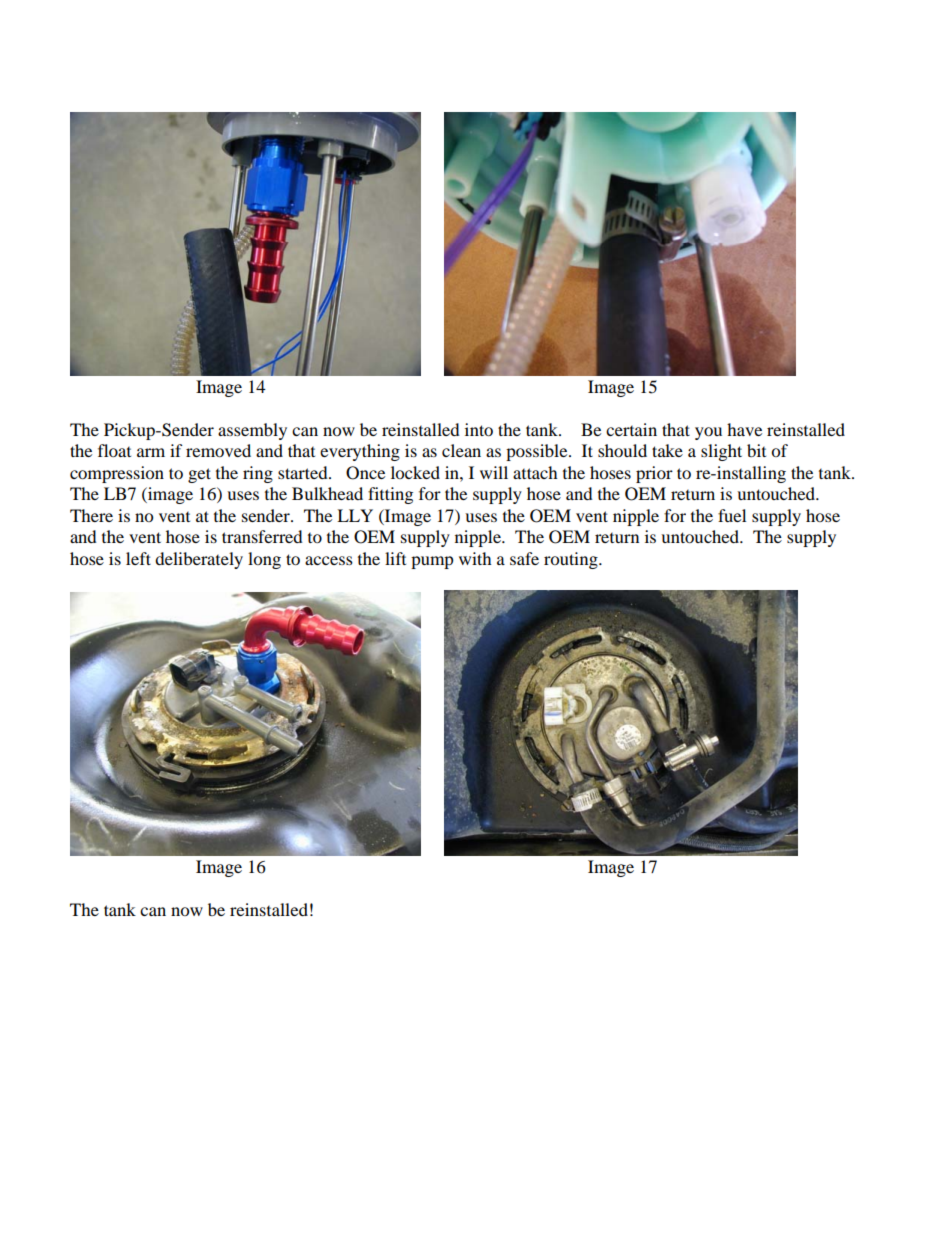  I want to click on you, so click(708, 433).
